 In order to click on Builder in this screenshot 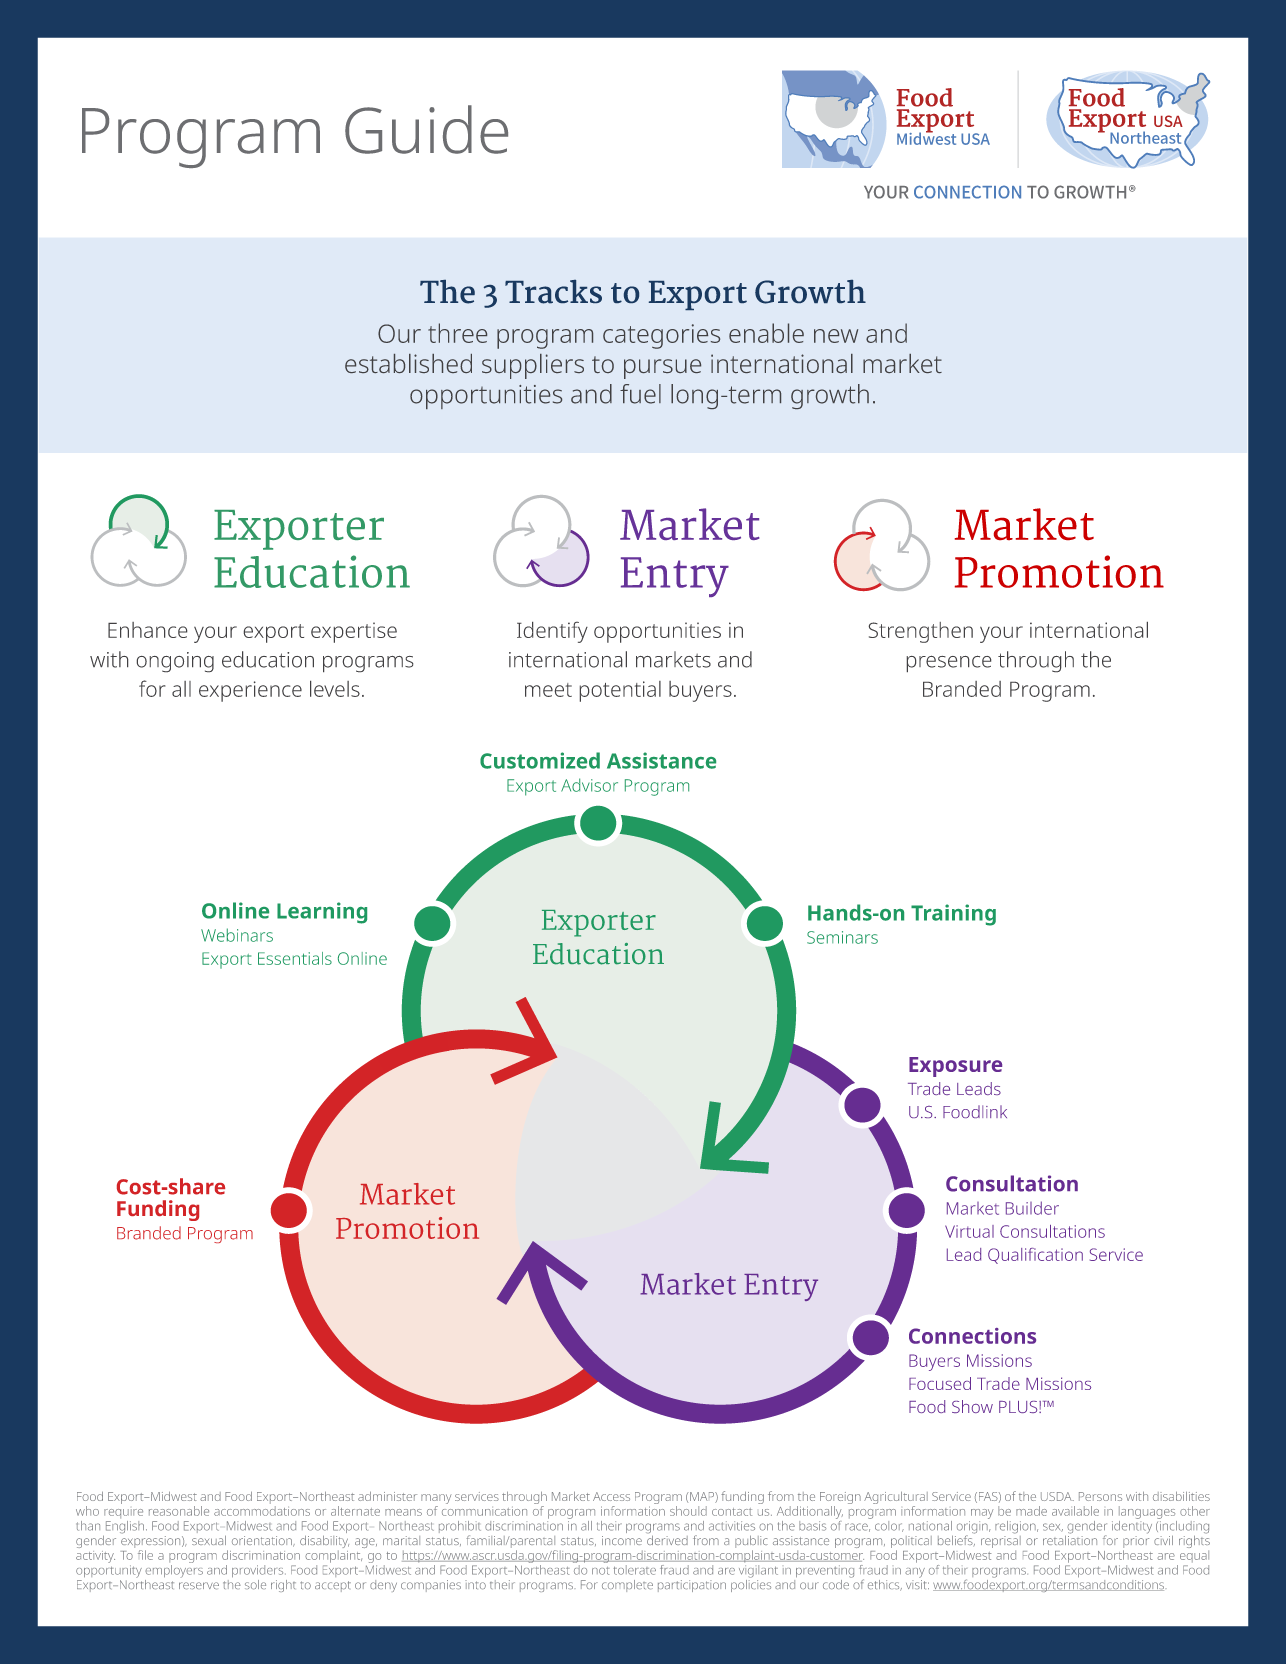, I will do `click(1032, 1208)`.
